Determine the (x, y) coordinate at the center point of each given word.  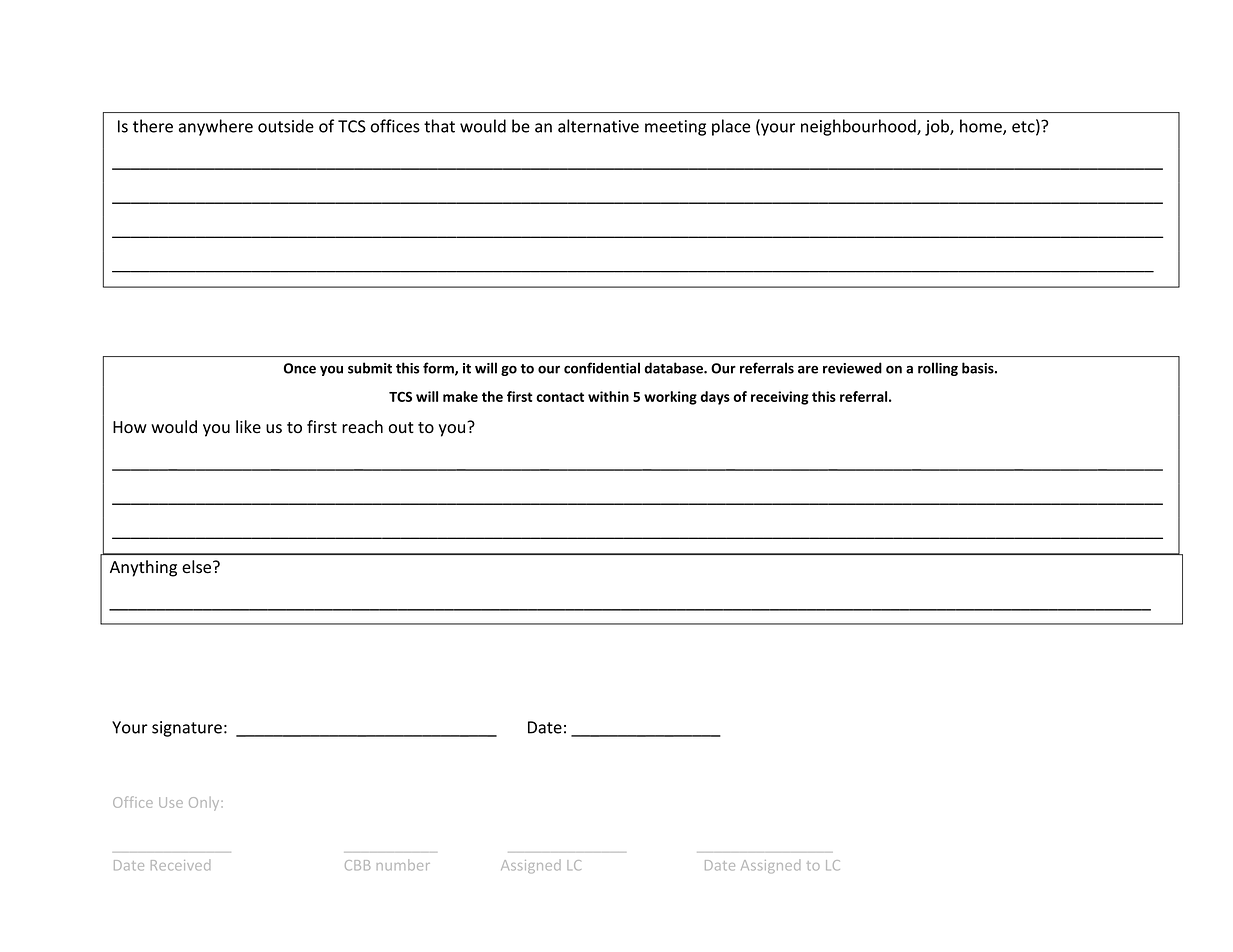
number (403, 865)
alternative (598, 126)
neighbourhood (859, 127)
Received (180, 865)
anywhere (216, 127)
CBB (357, 865)
